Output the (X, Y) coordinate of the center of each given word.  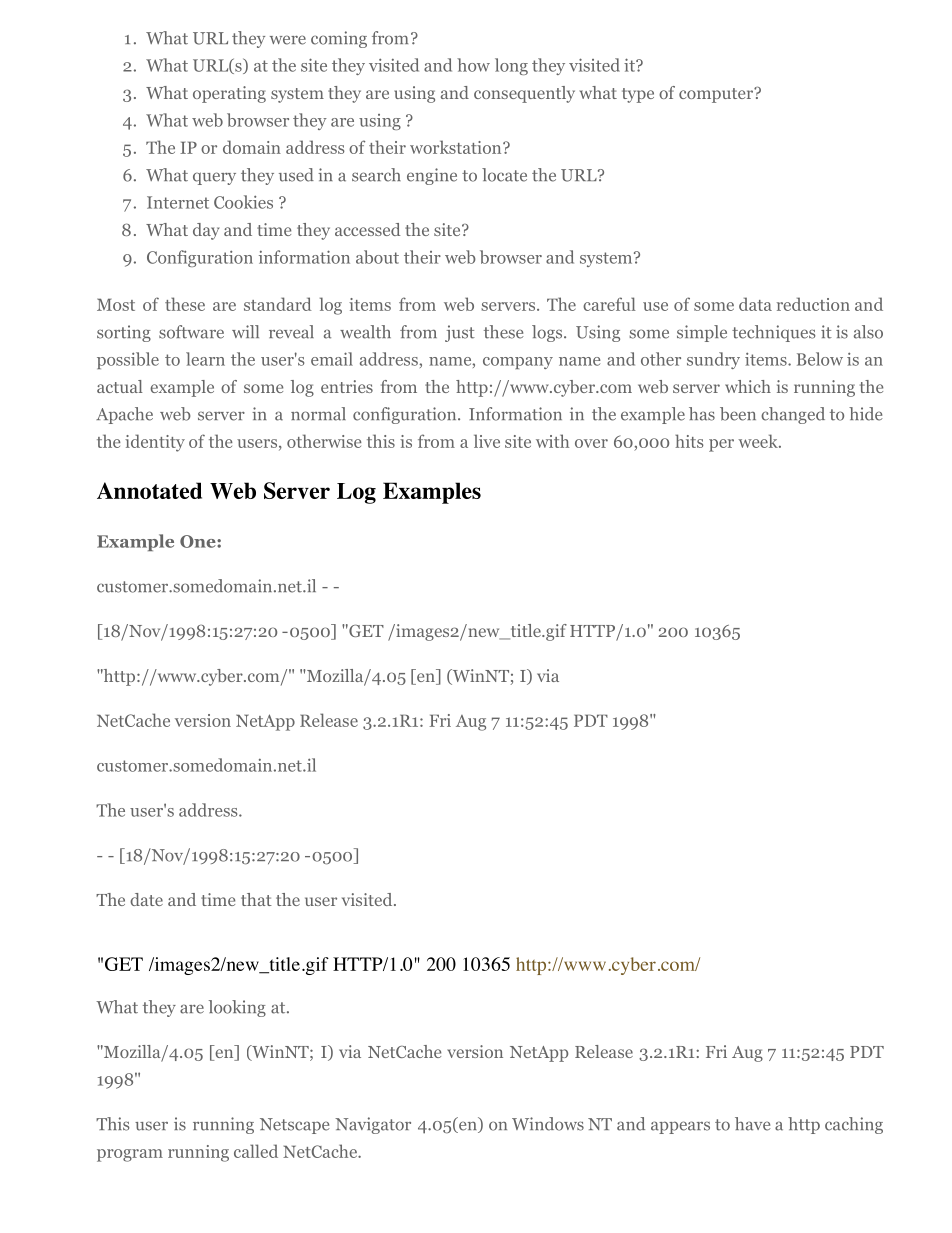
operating (229, 94)
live (487, 441)
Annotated (149, 490)
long (511, 66)
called (256, 1151)
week (759, 441)
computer (717, 95)
